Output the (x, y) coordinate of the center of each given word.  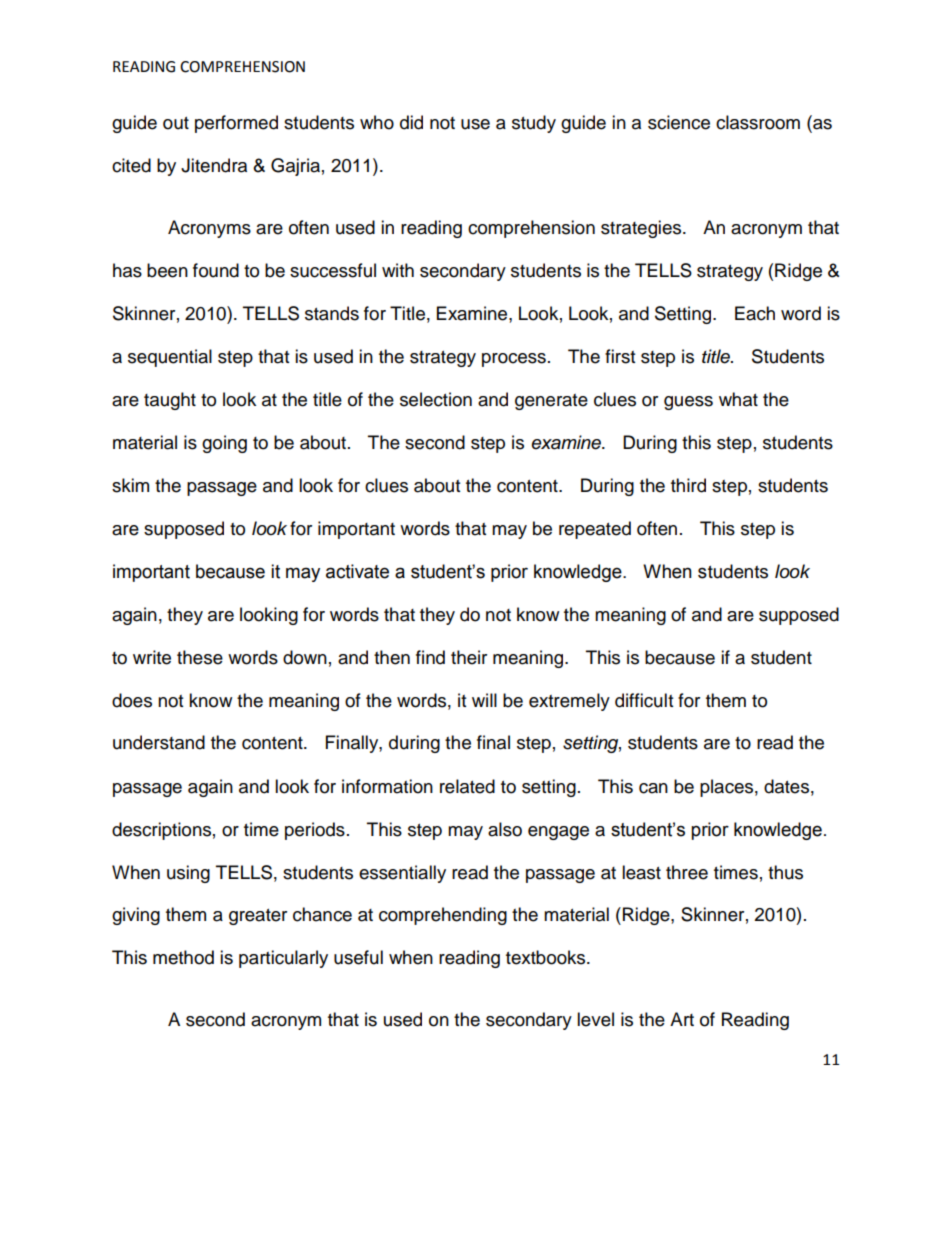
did (411, 122)
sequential (170, 358)
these (200, 657)
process (514, 360)
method (183, 957)
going (224, 444)
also (505, 829)
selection (436, 399)
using (188, 874)
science (679, 122)
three (687, 872)
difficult (644, 700)
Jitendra (214, 165)
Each (755, 313)
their (469, 657)
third (688, 485)
